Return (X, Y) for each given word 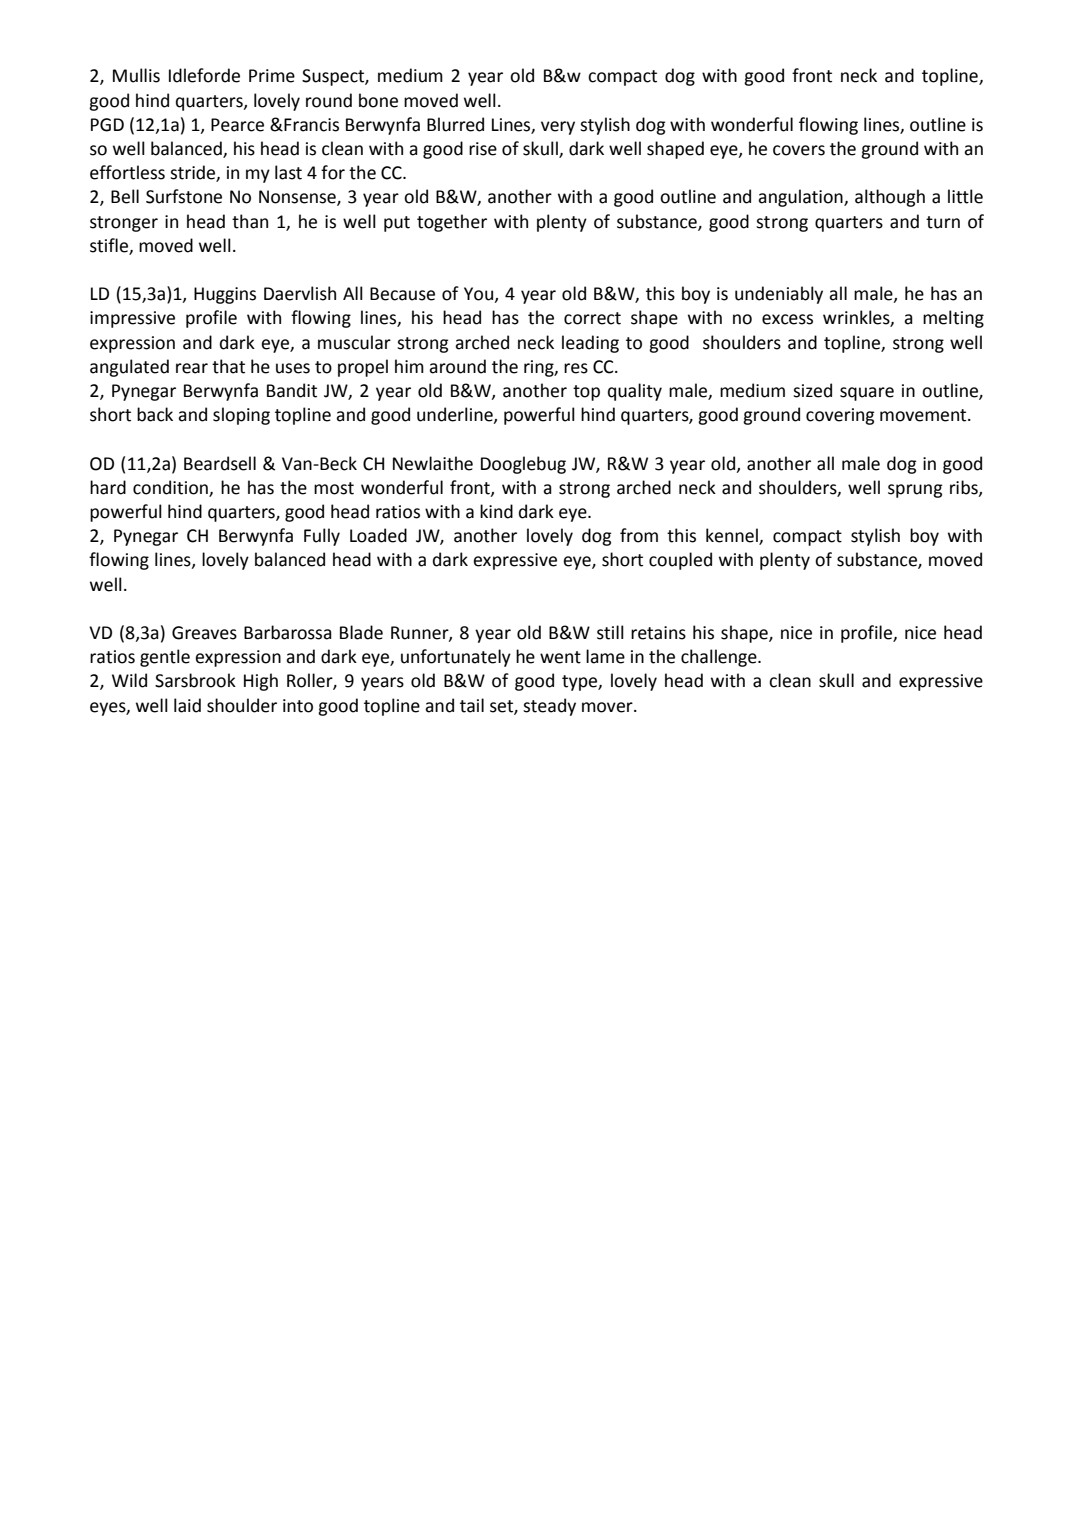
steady (549, 707)
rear (192, 368)
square (867, 394)
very (558, 128)
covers (799, 150)
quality (635, 392)
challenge (720, 658)
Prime (272, 76)
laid (187, 705)
